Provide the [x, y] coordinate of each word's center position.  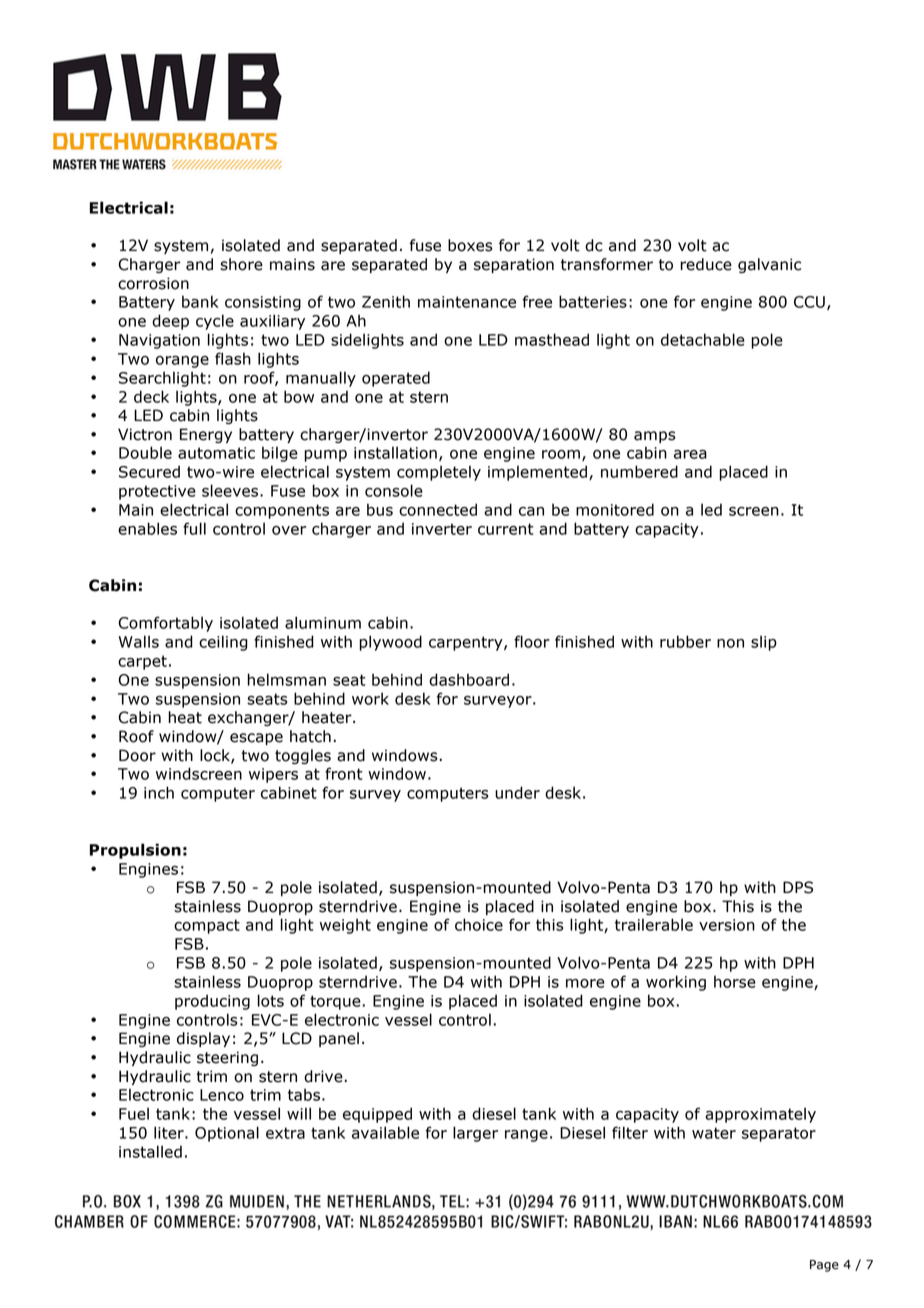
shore [241, 264]
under [517, 792]
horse [735, 981]
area [690, 454]
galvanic [769, 265]
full [194, 528]
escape [256, 739]
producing [212, 1002]
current [506, 529]
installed [150, 1151]
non [730, 643]
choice [479, 924]
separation [514, 265]
